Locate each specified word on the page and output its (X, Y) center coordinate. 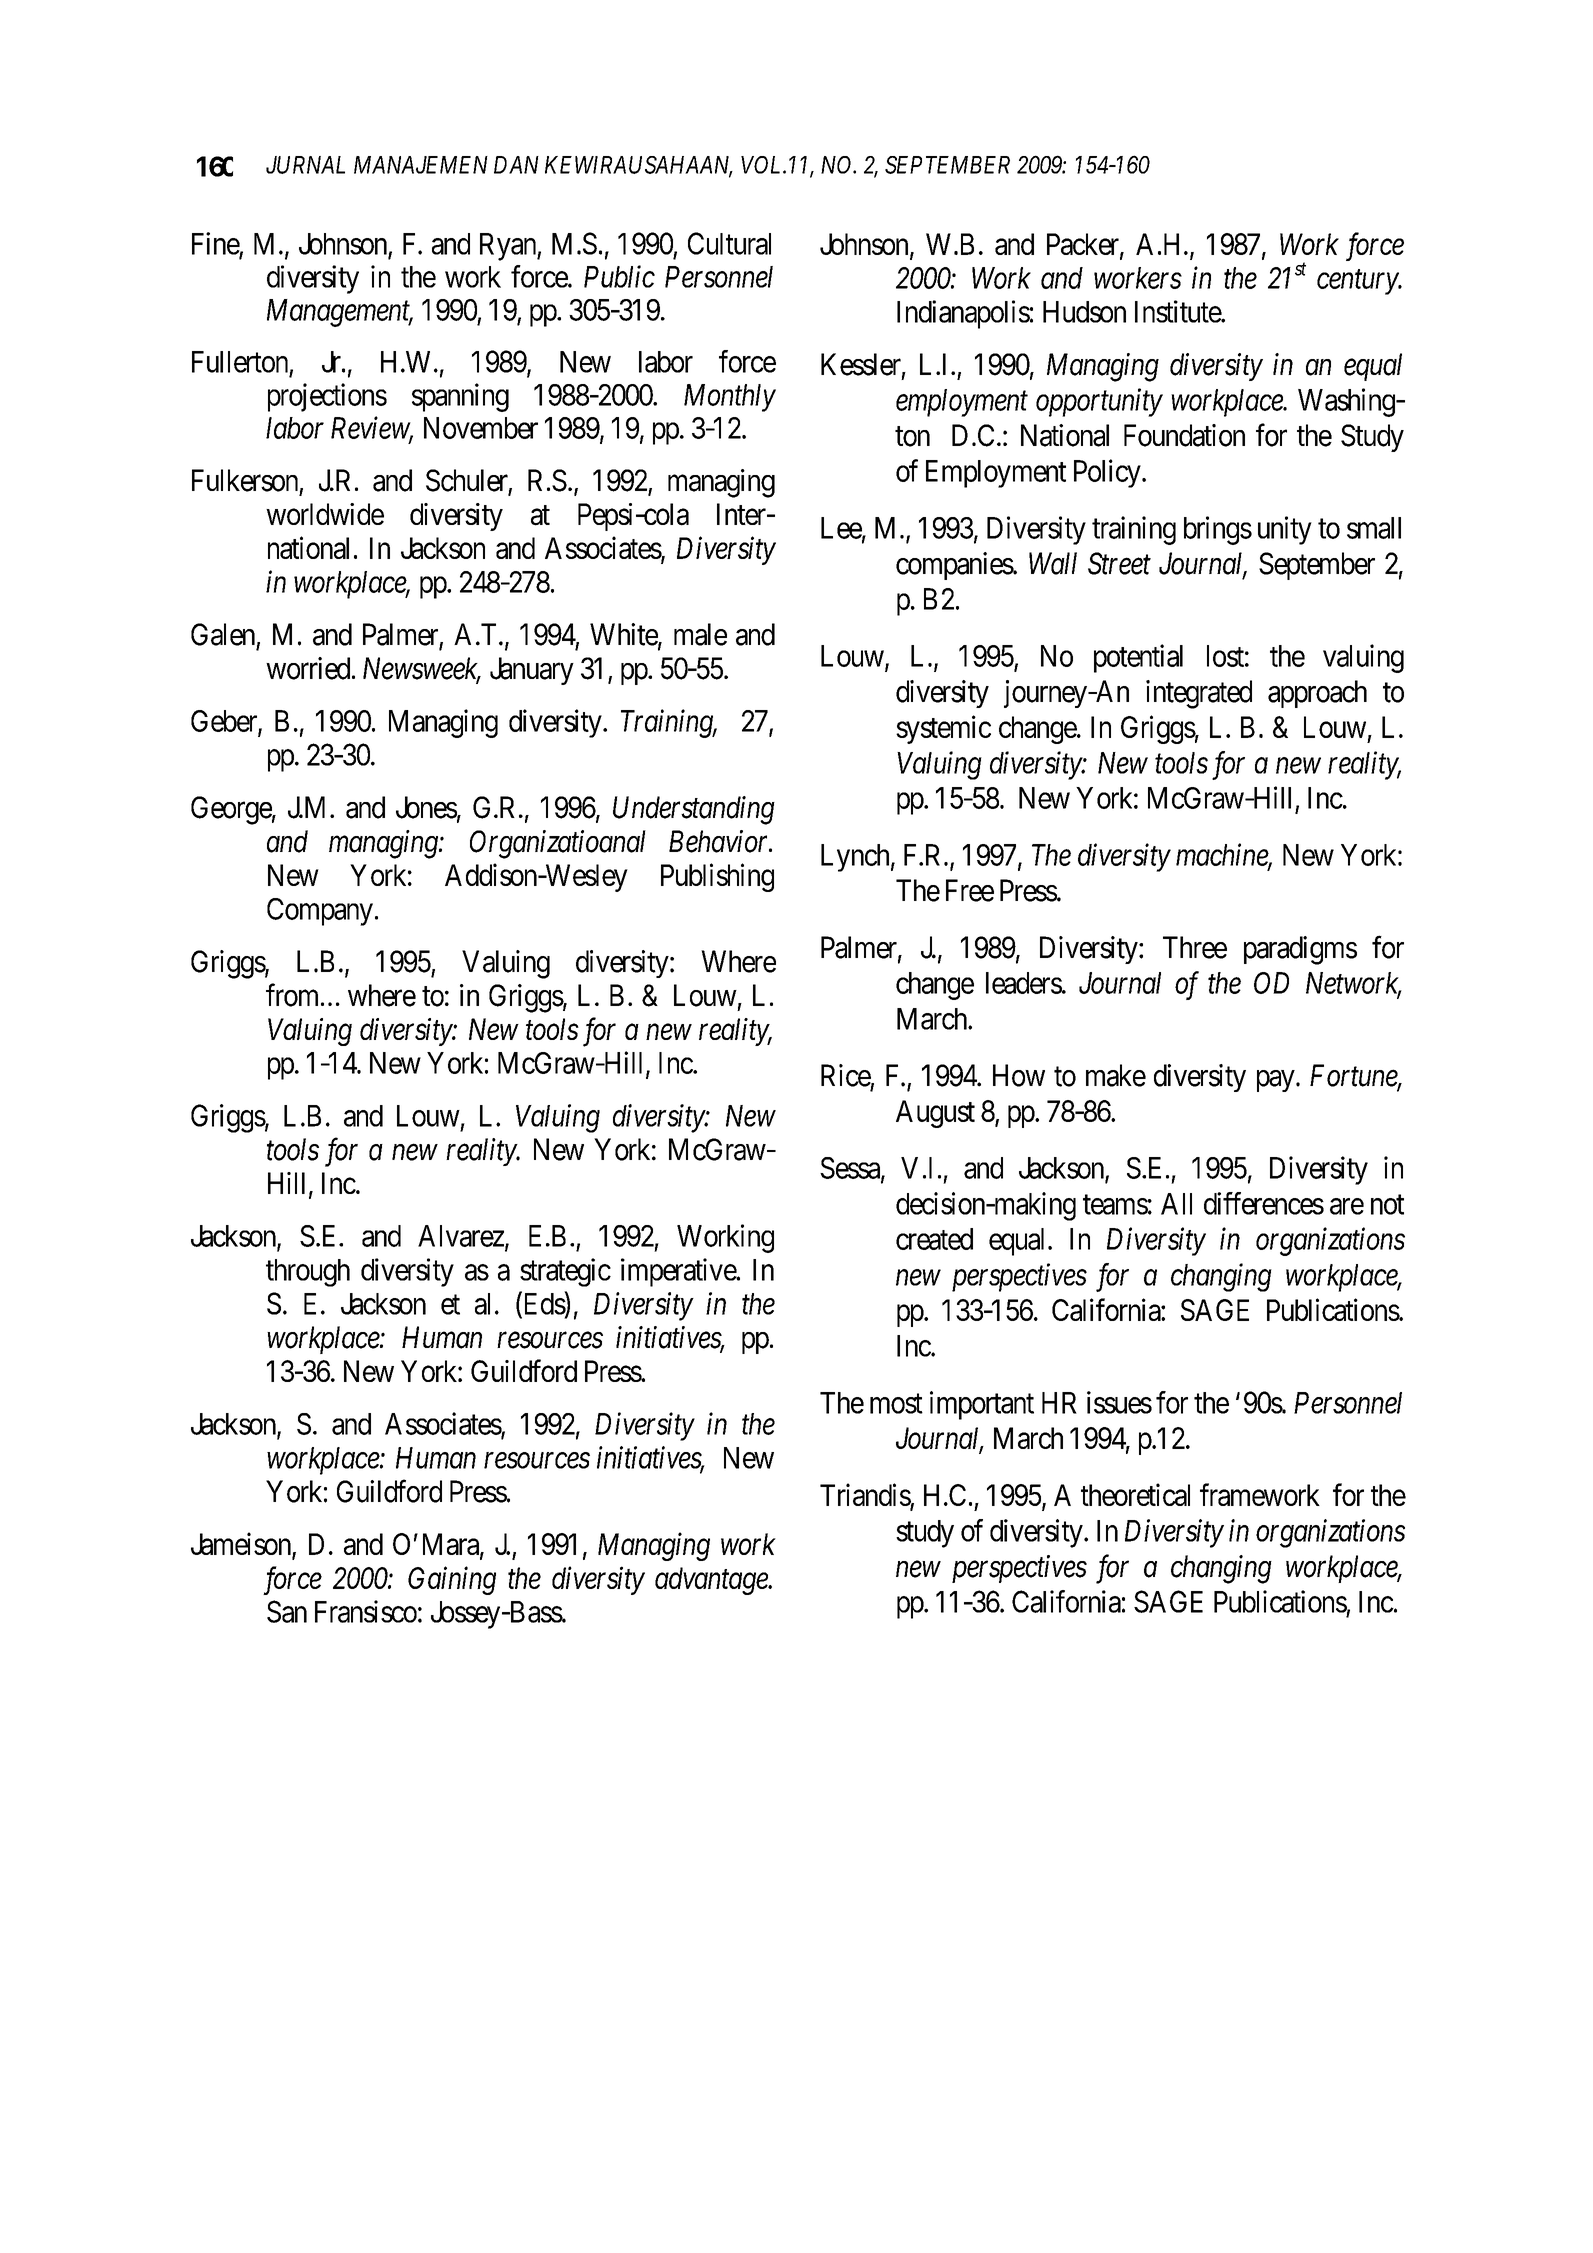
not (1387, 1205)
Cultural (729, 243)
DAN (516, 165)
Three (1195, 947)
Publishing (717, 877)
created (934, 1239)
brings (1218, 530)
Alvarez (462, 1237)
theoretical (1135, 1494)
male (700, 634)
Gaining (452, 1581)
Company (320, 912)
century (1358, 282)
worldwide (325, 514)
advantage (712, 1581)
